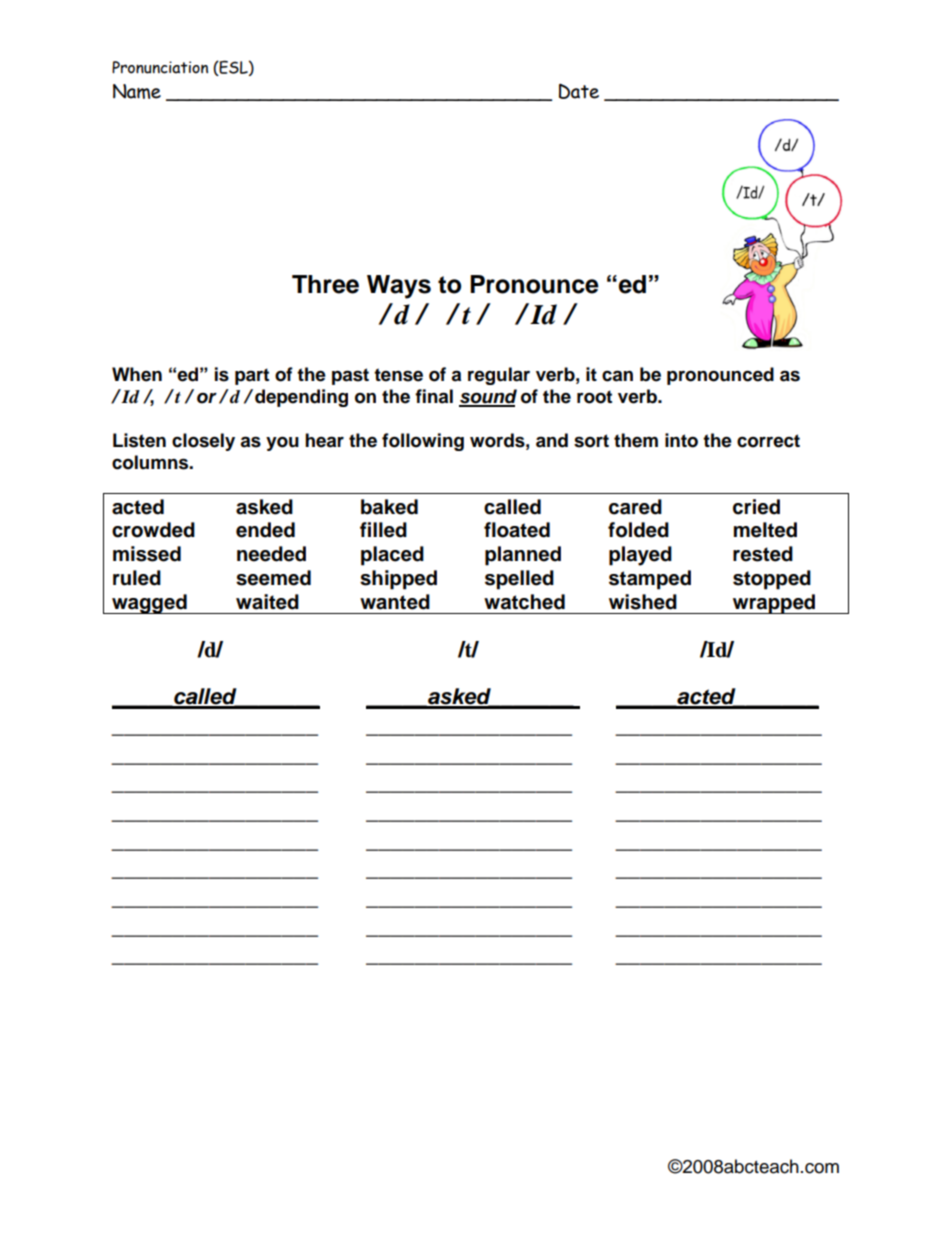 This page has width=952, height=1233. What do you see at coordinates (650, 580) in the page?
I see `stamped` at bounding box center [650, 580].
